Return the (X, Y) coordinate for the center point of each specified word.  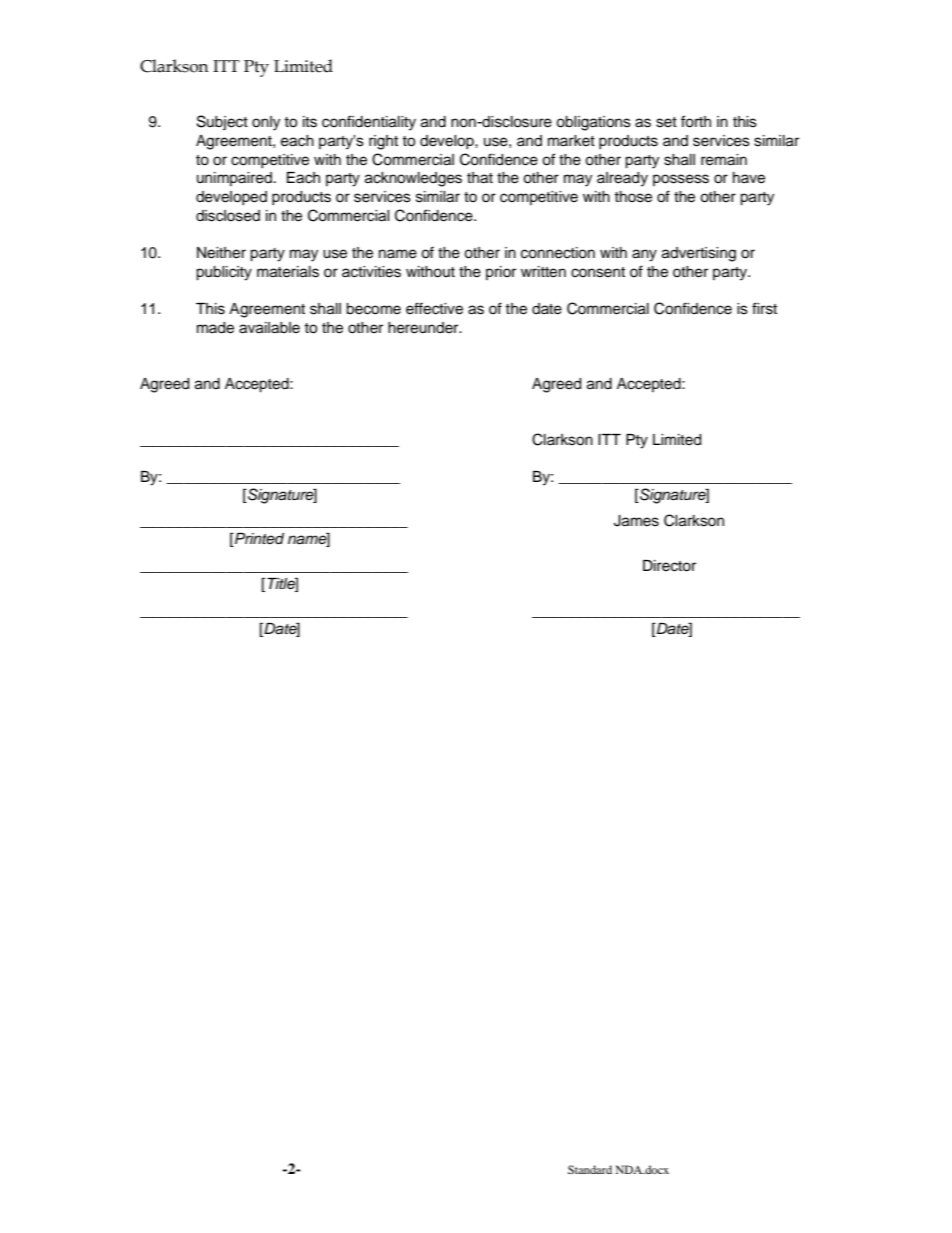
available (269, 328)
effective (434, 308)
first (764, 308)
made (215, 328)
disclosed (228, 216)
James (636, 521)
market (571, 141)
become (373, 309)
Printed (258, 540)
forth (696, 121)
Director (669, 566)
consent (598, 272)
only (266, 123)
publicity (224, 273)
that (480, 178)
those (633, 197)
